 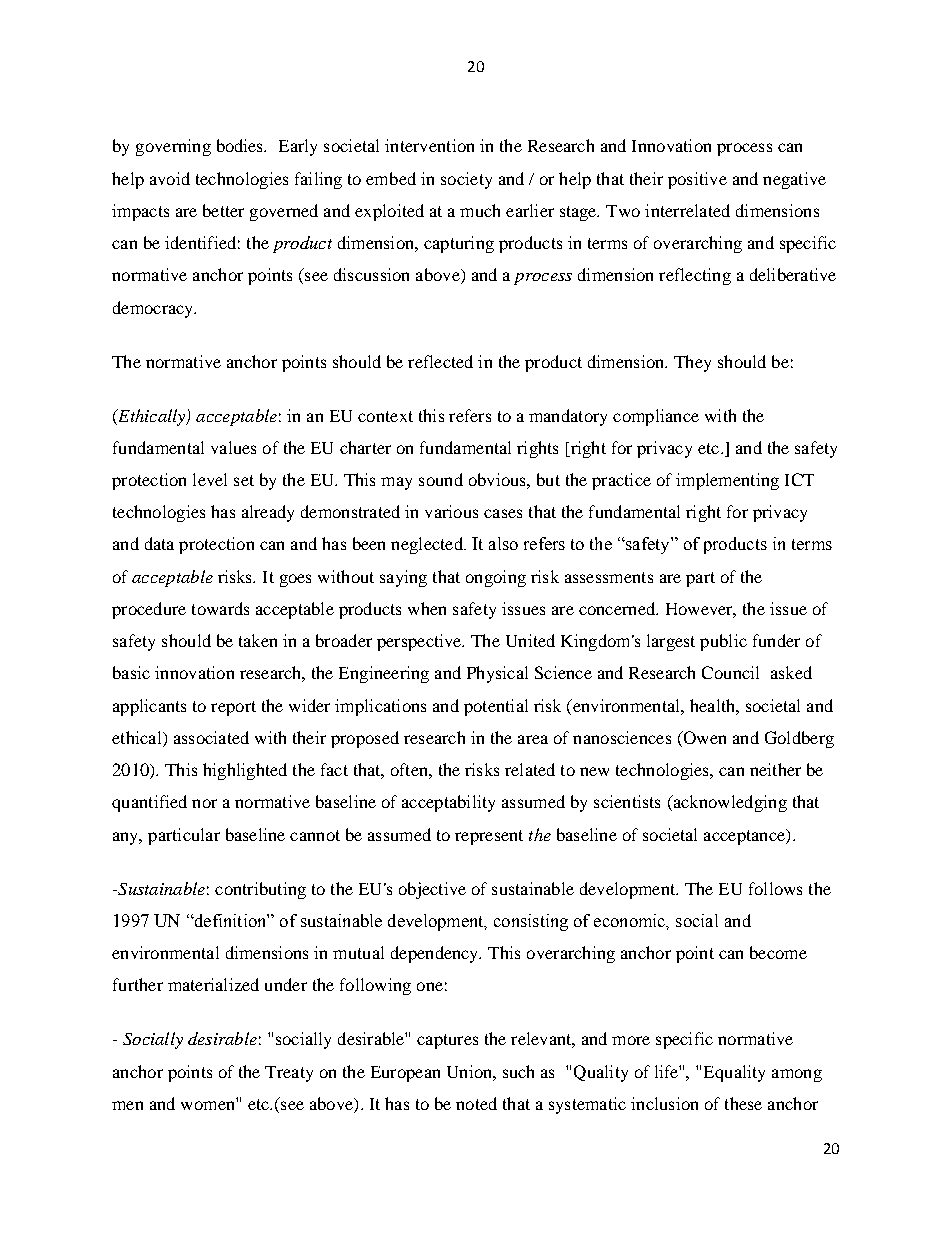 What do you see at coordinates (427, 608) in the page?
I see `when` at bounding box center [427, 608].
